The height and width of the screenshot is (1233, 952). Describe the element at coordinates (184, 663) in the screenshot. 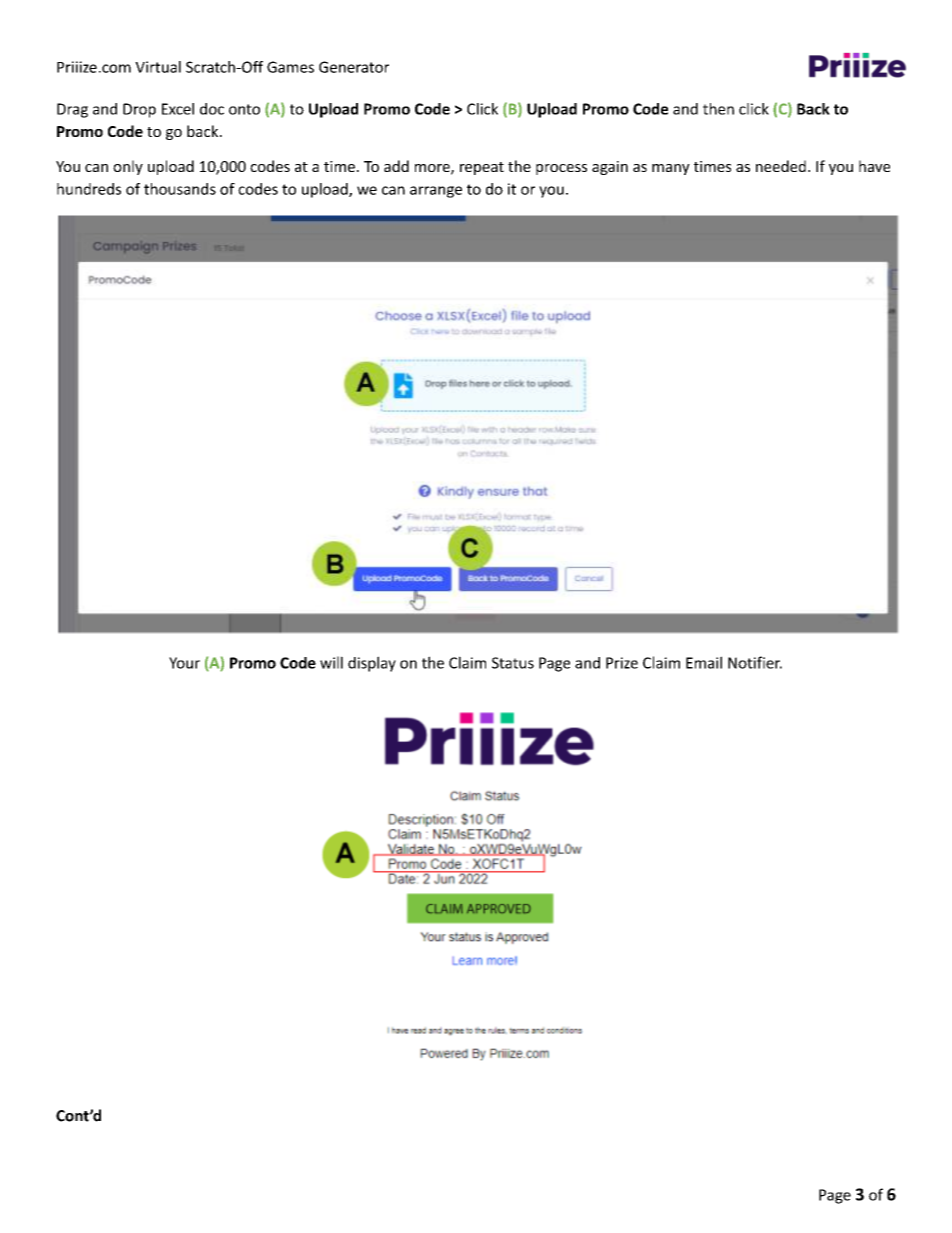

I see `Your` at that location.
